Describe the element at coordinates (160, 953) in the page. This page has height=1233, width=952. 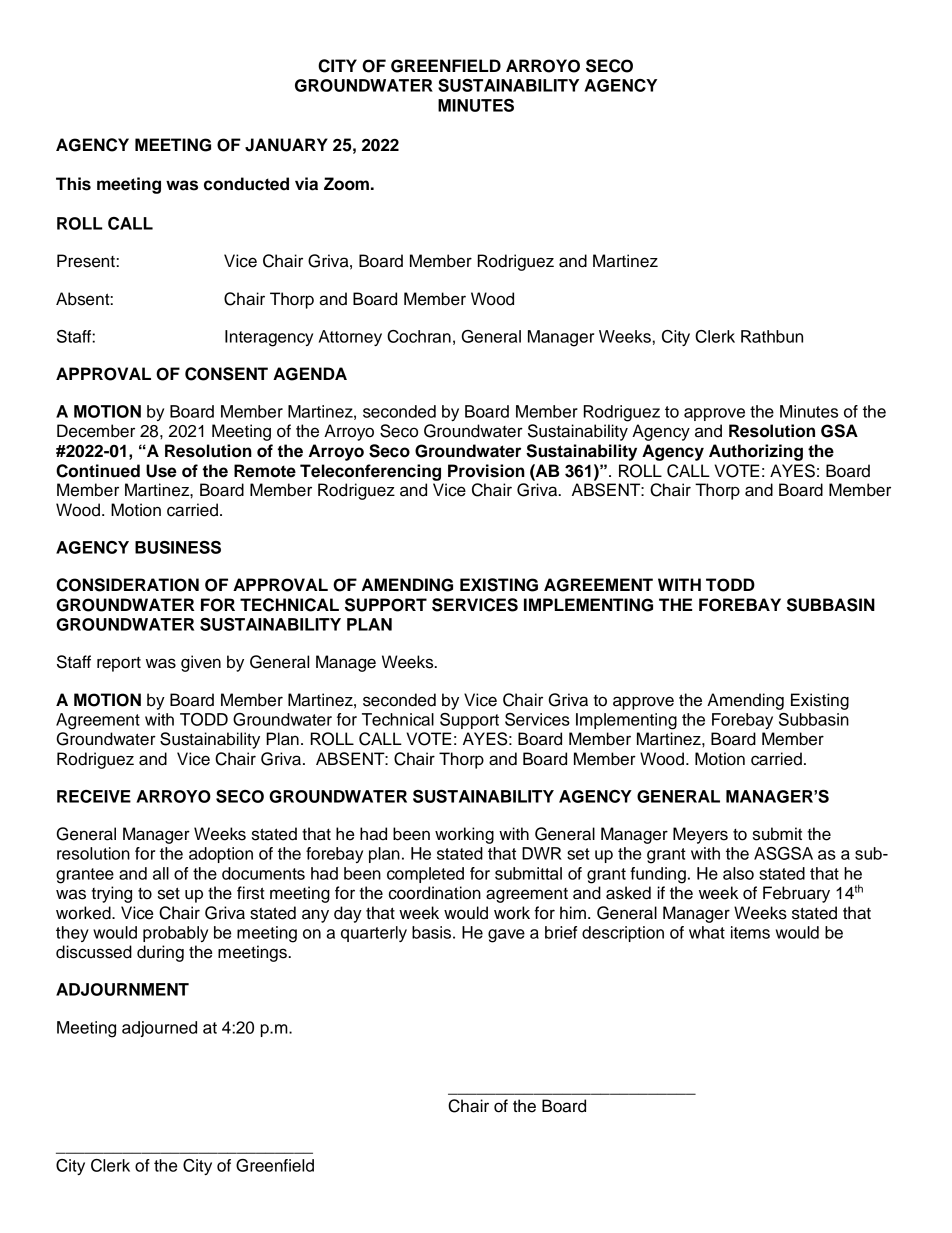
I see `during` at that location.
